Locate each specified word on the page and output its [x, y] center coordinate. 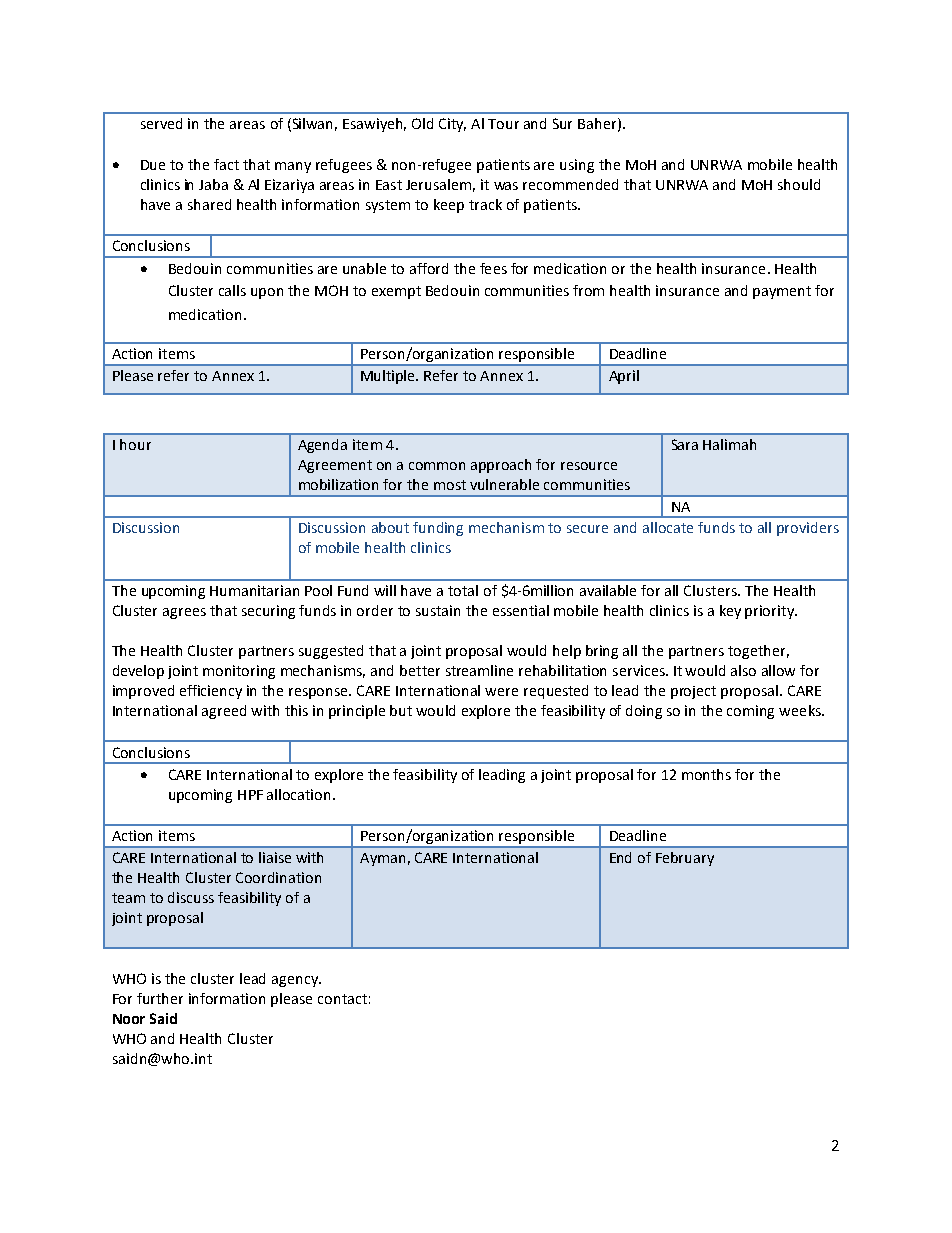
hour [135, 444]
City [452, 125]
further [160, 998]
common [437, 466]
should [799, 184]
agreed [224, 712]
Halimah [729, 444]
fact [226, 164]
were [501, 692]
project [693, 692]
